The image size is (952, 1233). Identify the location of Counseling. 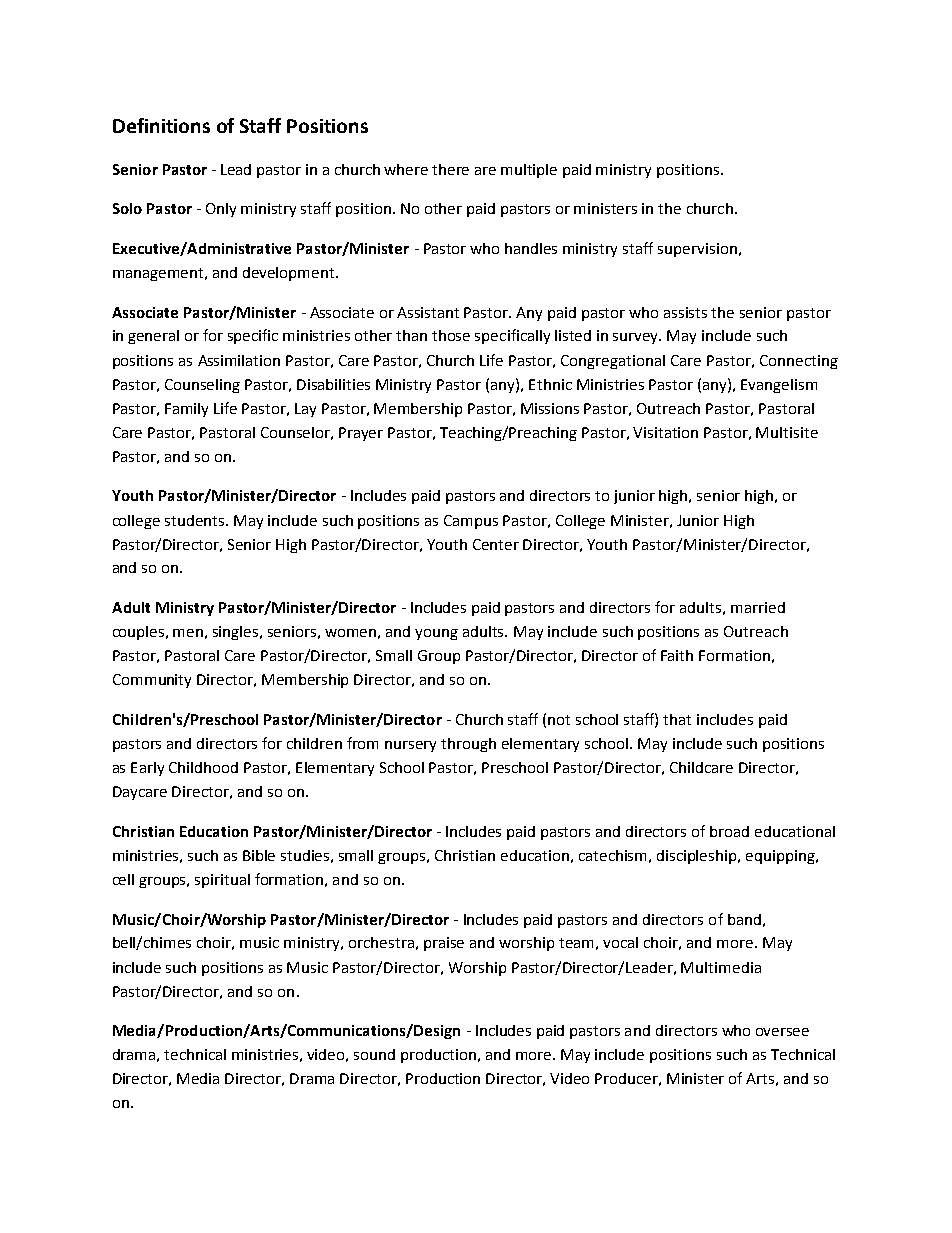
(202, 386).
